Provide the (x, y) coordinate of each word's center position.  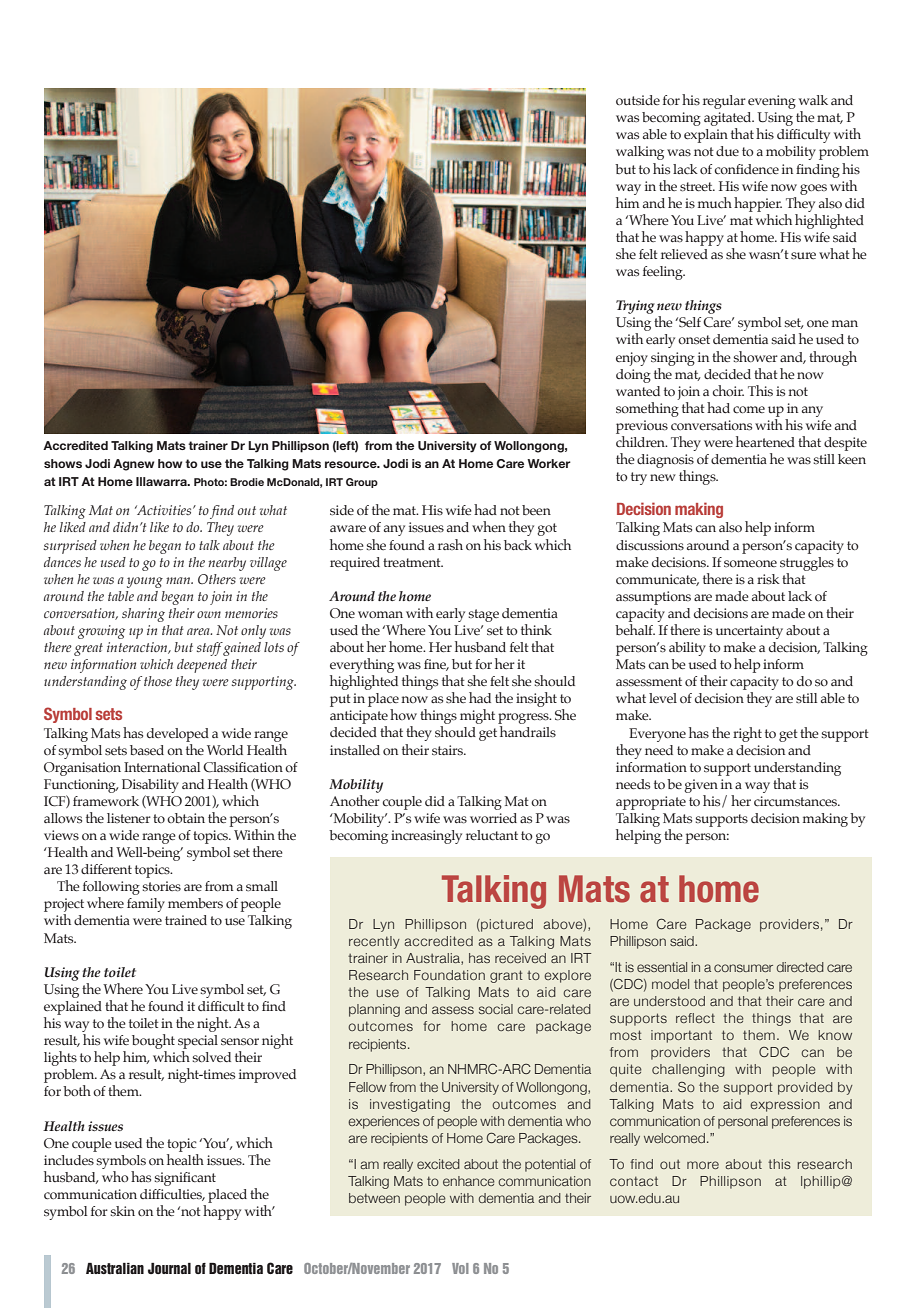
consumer (743, 968)
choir (728, 390)
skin (122, 1211)
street (697, 187)
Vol (460, 1268)
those (158, 681)
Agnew (133, 465)
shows (63, 463)
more (703, 1165)
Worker (549, 463)
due (727, 151)
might (477, 716)
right (747, 734)
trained (186, 920)
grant (506, 976)
